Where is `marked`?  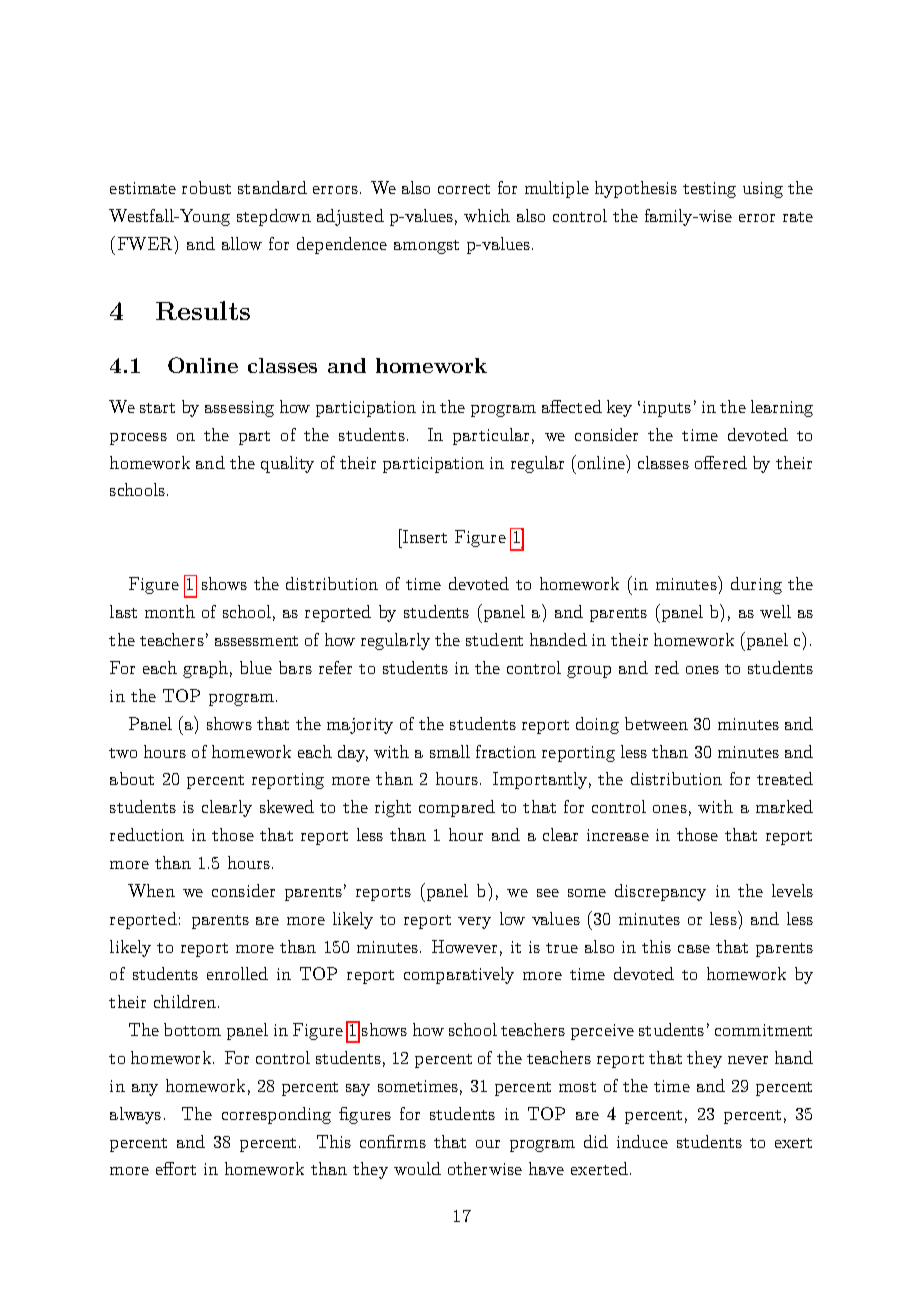 marked is located at coordinates (784, 806).
